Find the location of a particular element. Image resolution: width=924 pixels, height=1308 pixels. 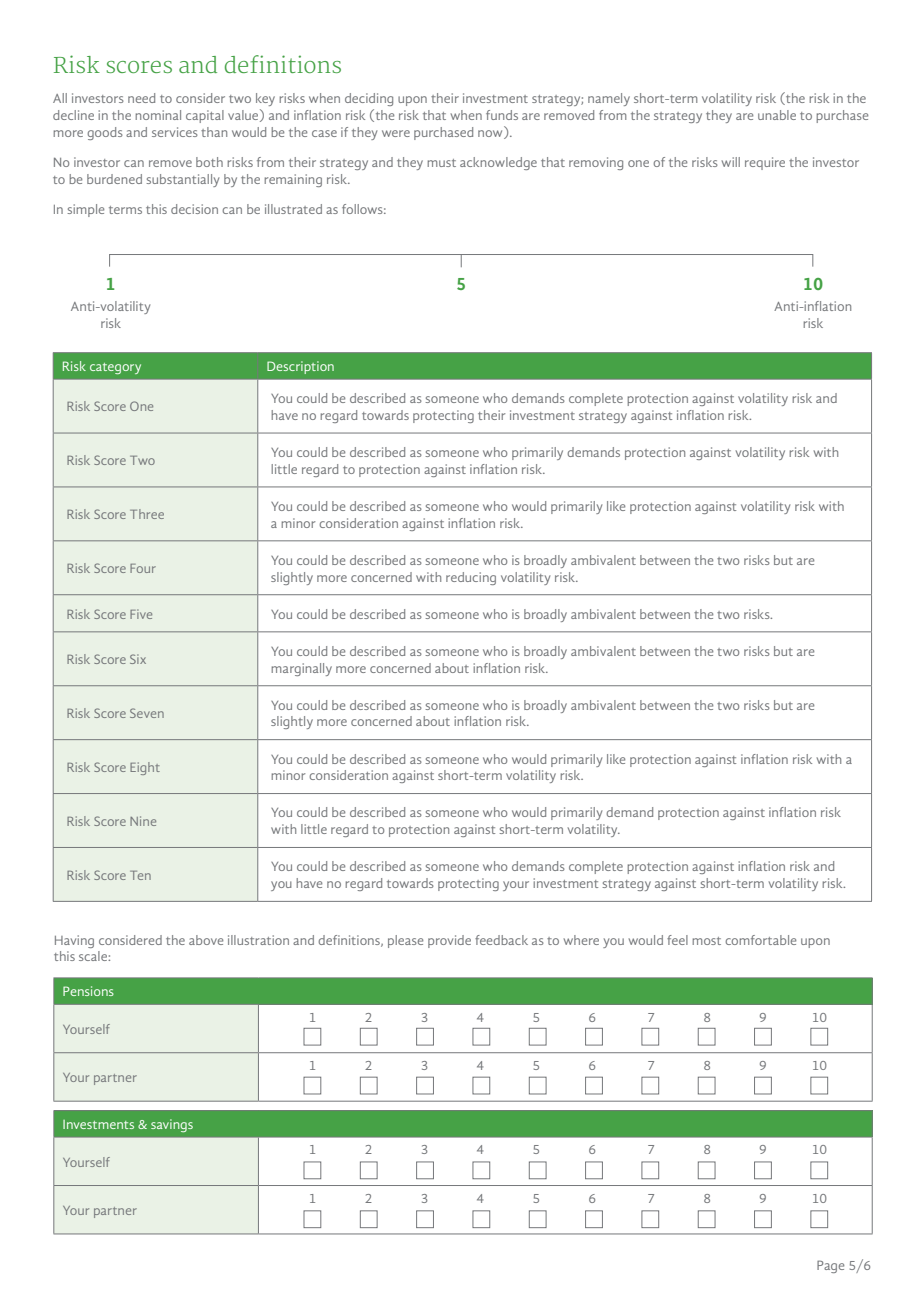

must is located at coordinates (441, 163).
